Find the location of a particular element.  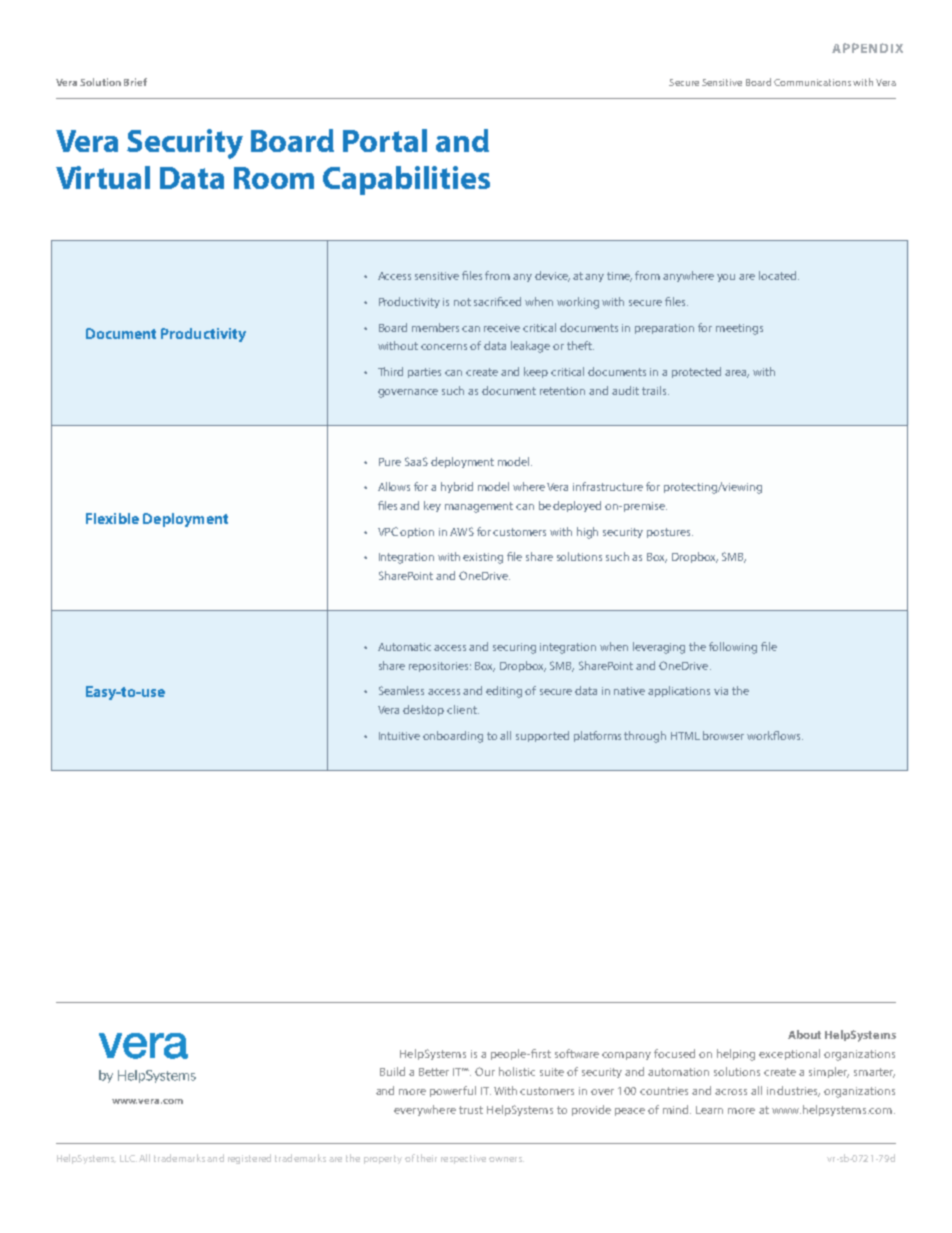

Portal is located at coordinates (385, 140).
